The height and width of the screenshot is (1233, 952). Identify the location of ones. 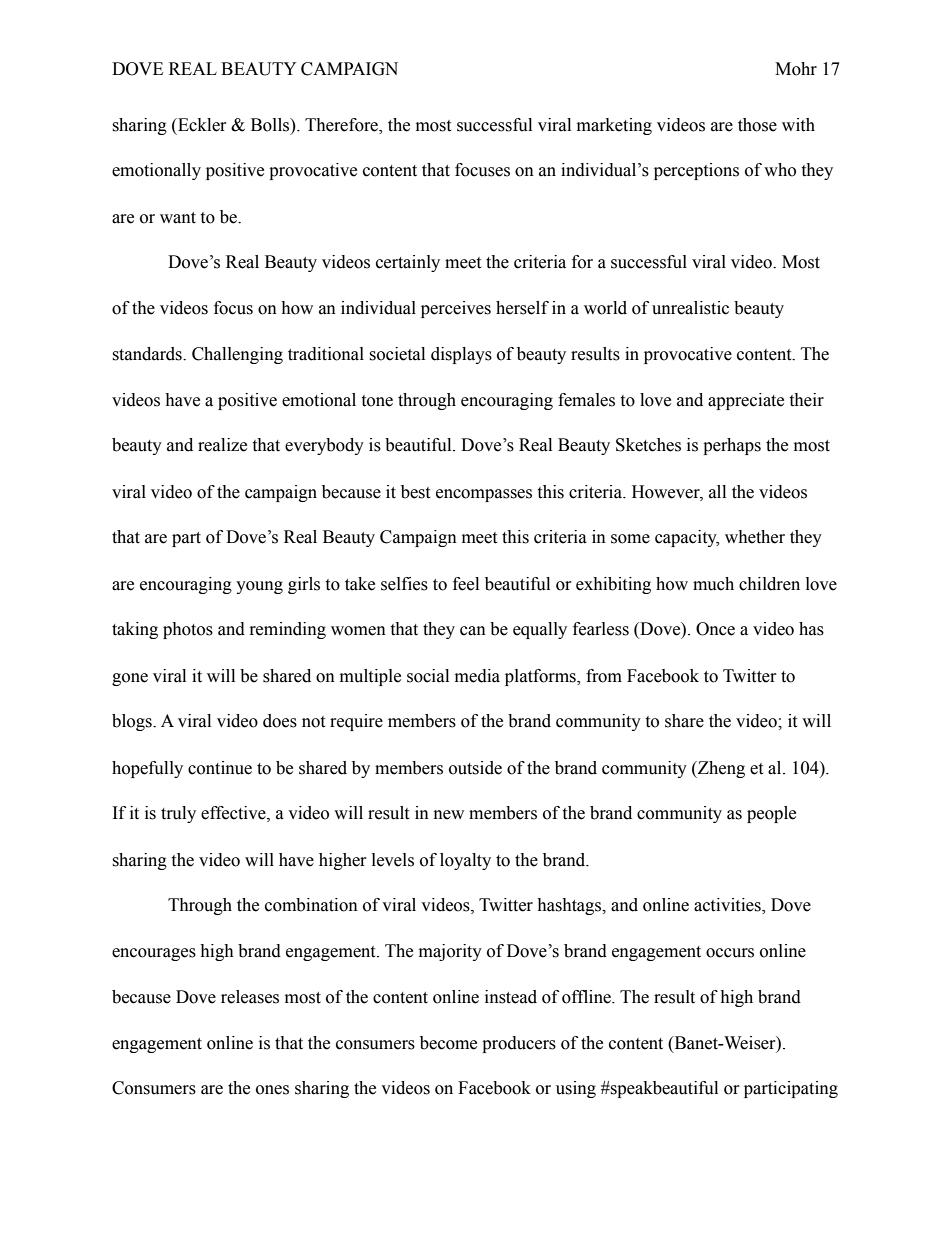
(272, 1090).
